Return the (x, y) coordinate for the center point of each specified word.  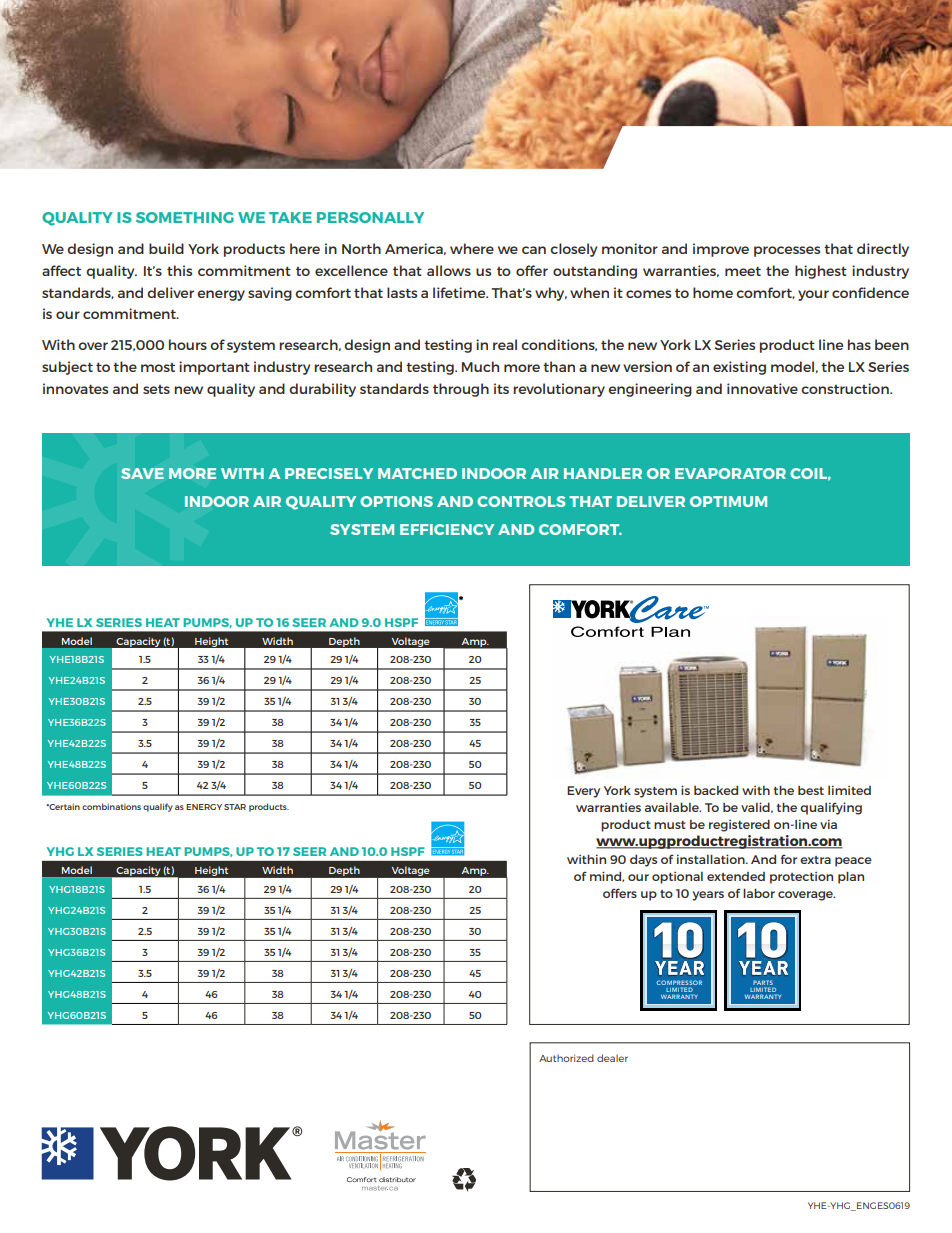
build (166, 248)
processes (787, 251)
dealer (612, 1058)
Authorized (566, 1058)
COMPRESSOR (679, 984)
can (534, 250)
